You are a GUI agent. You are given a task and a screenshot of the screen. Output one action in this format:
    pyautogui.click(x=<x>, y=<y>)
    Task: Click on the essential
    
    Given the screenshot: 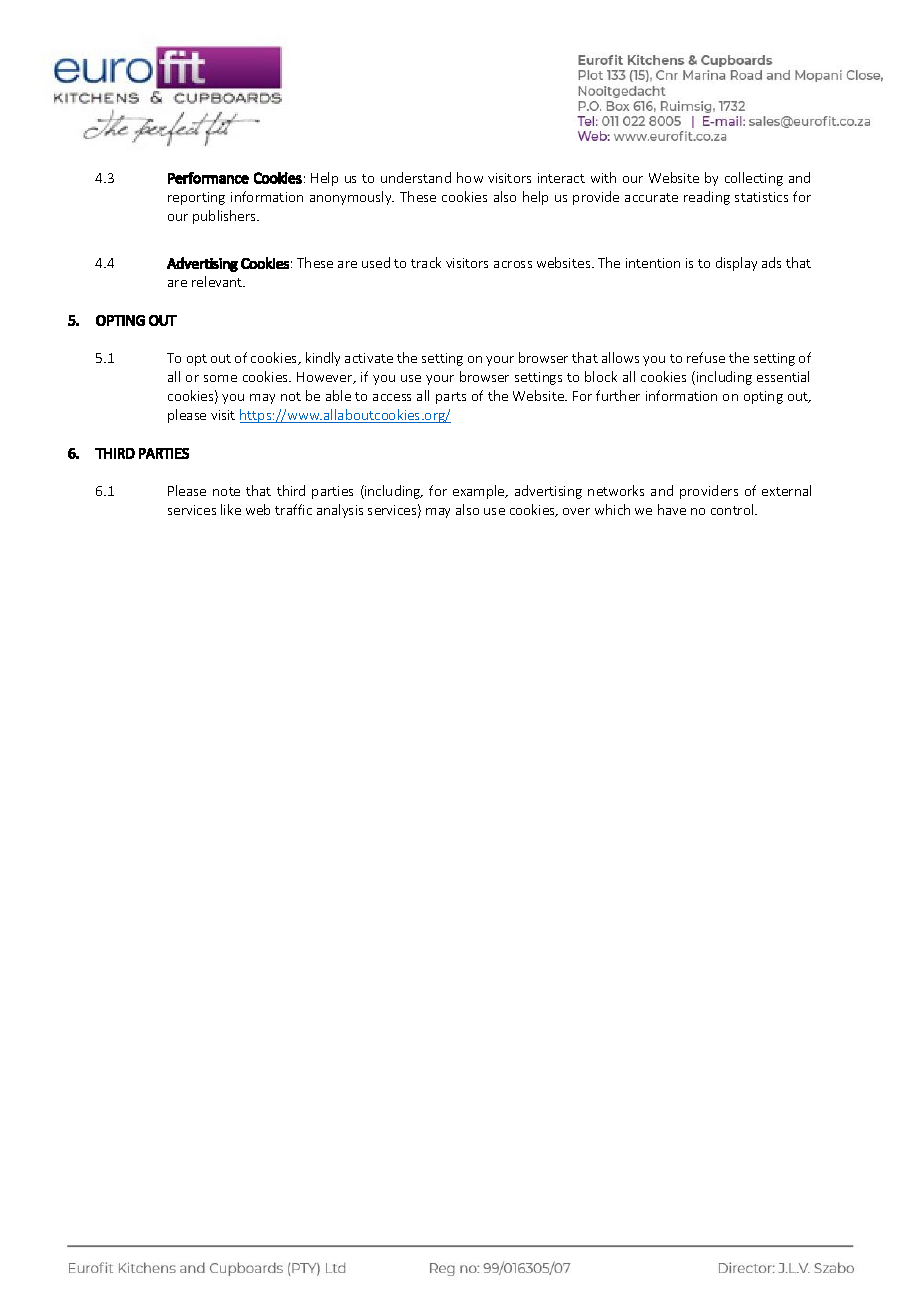 What is the action you would take?
    pyautogui.click(x=783, y=376)
